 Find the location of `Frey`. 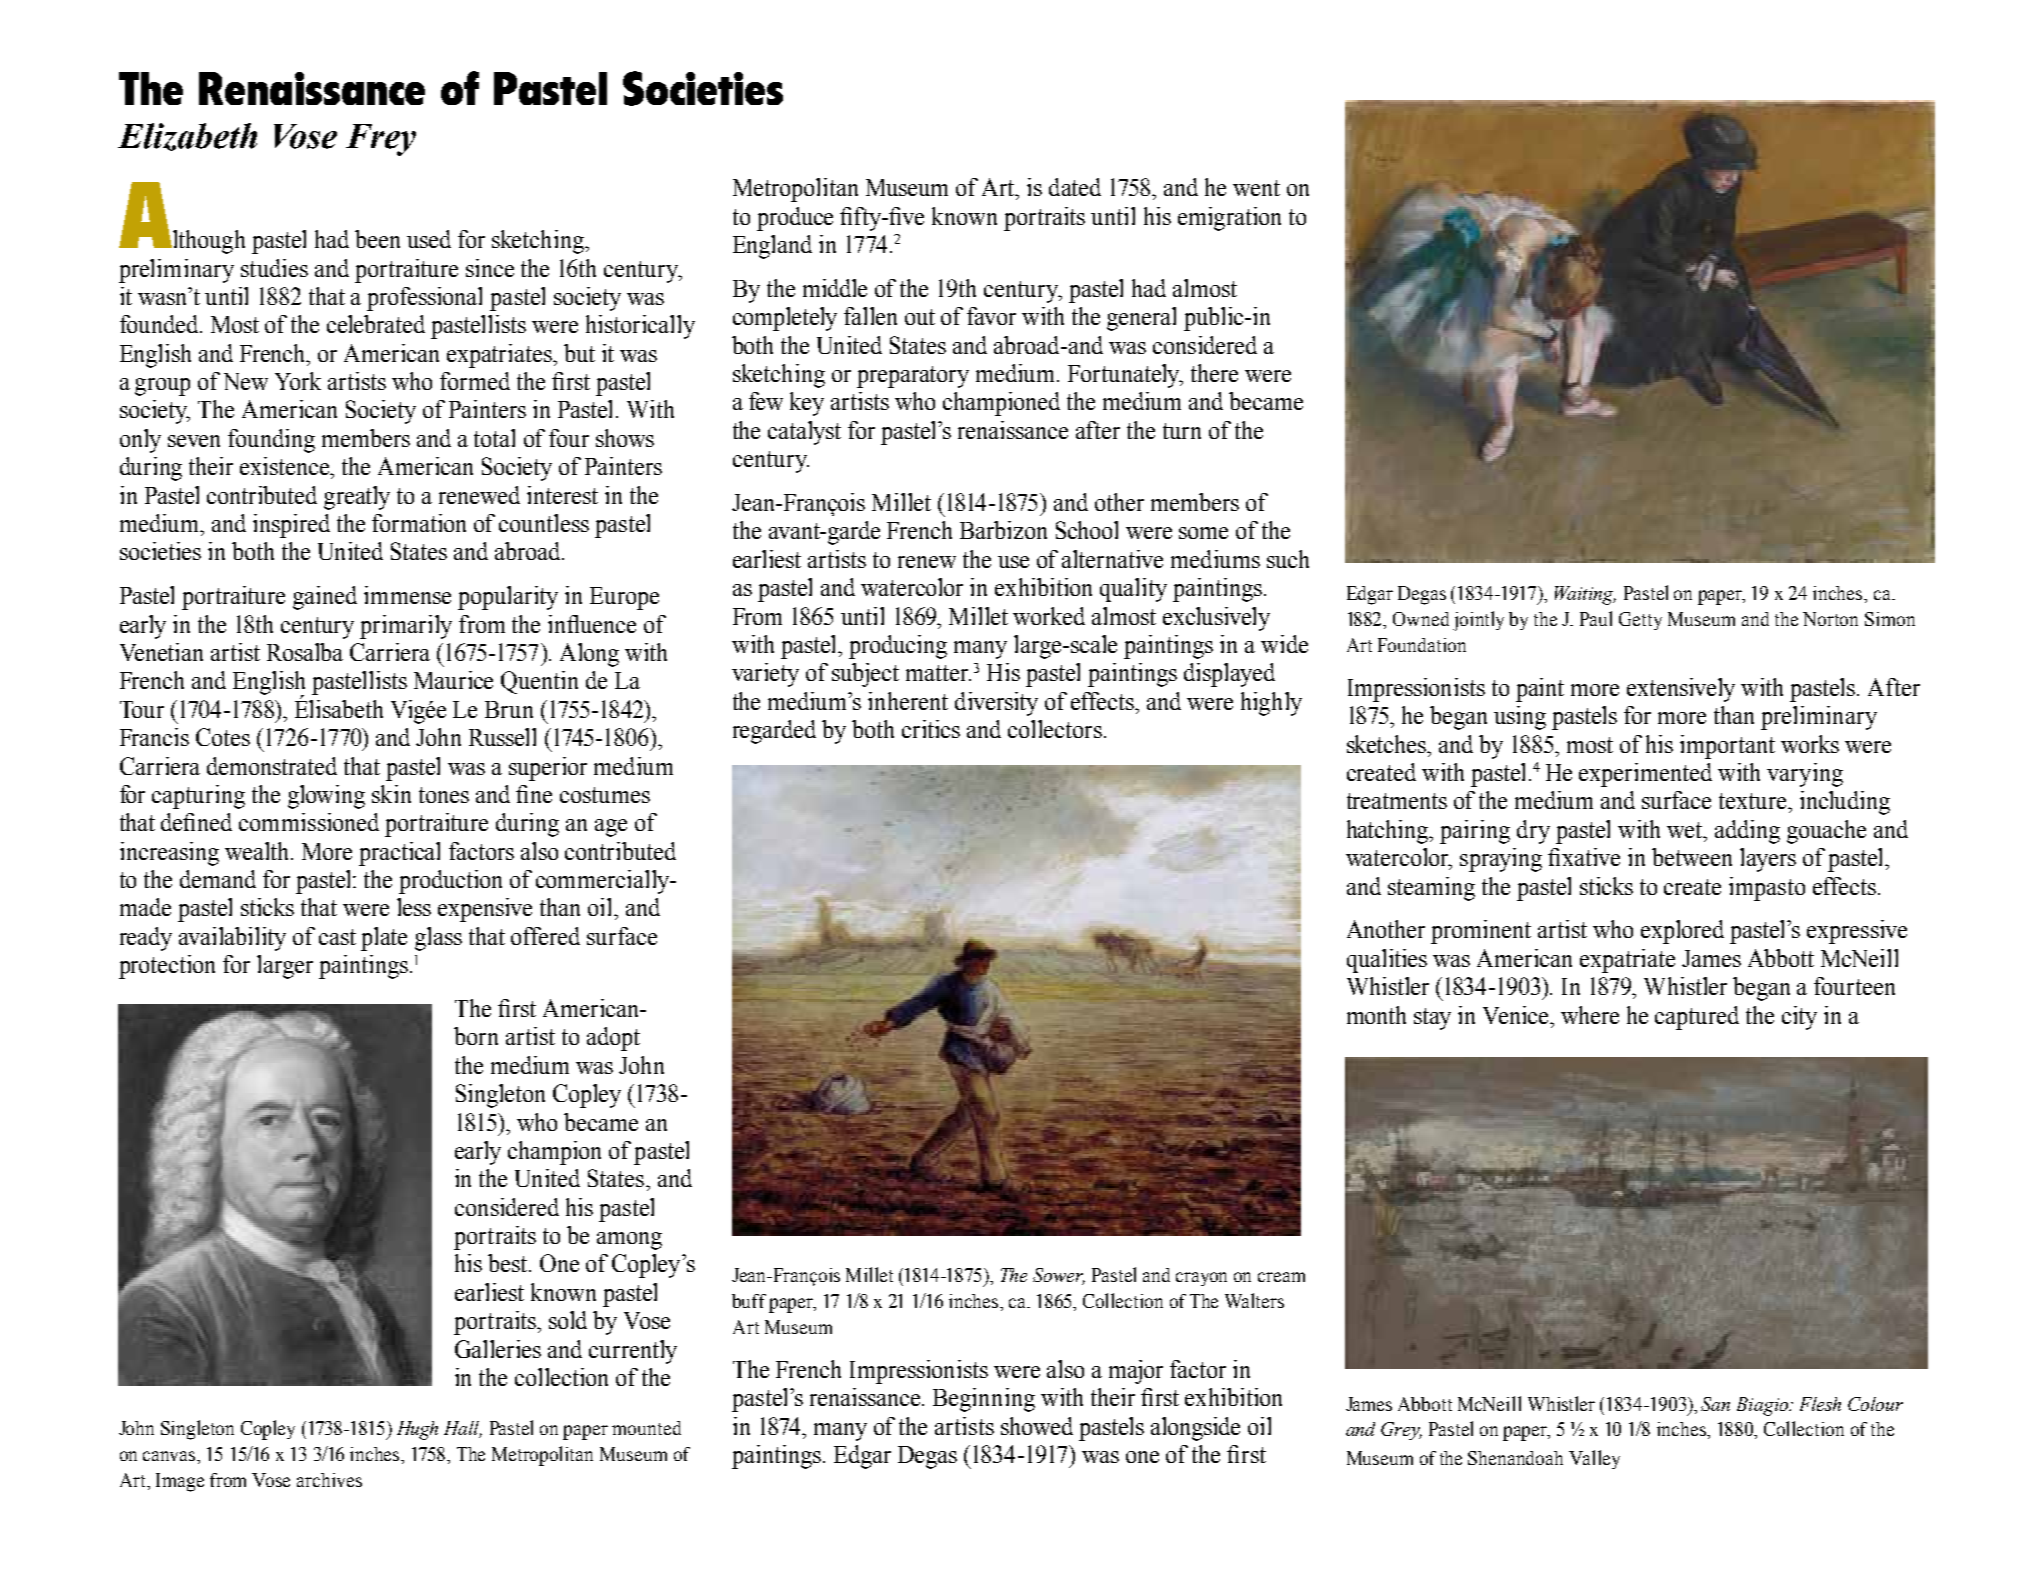

Frey is located at coordinates (381, 140).
